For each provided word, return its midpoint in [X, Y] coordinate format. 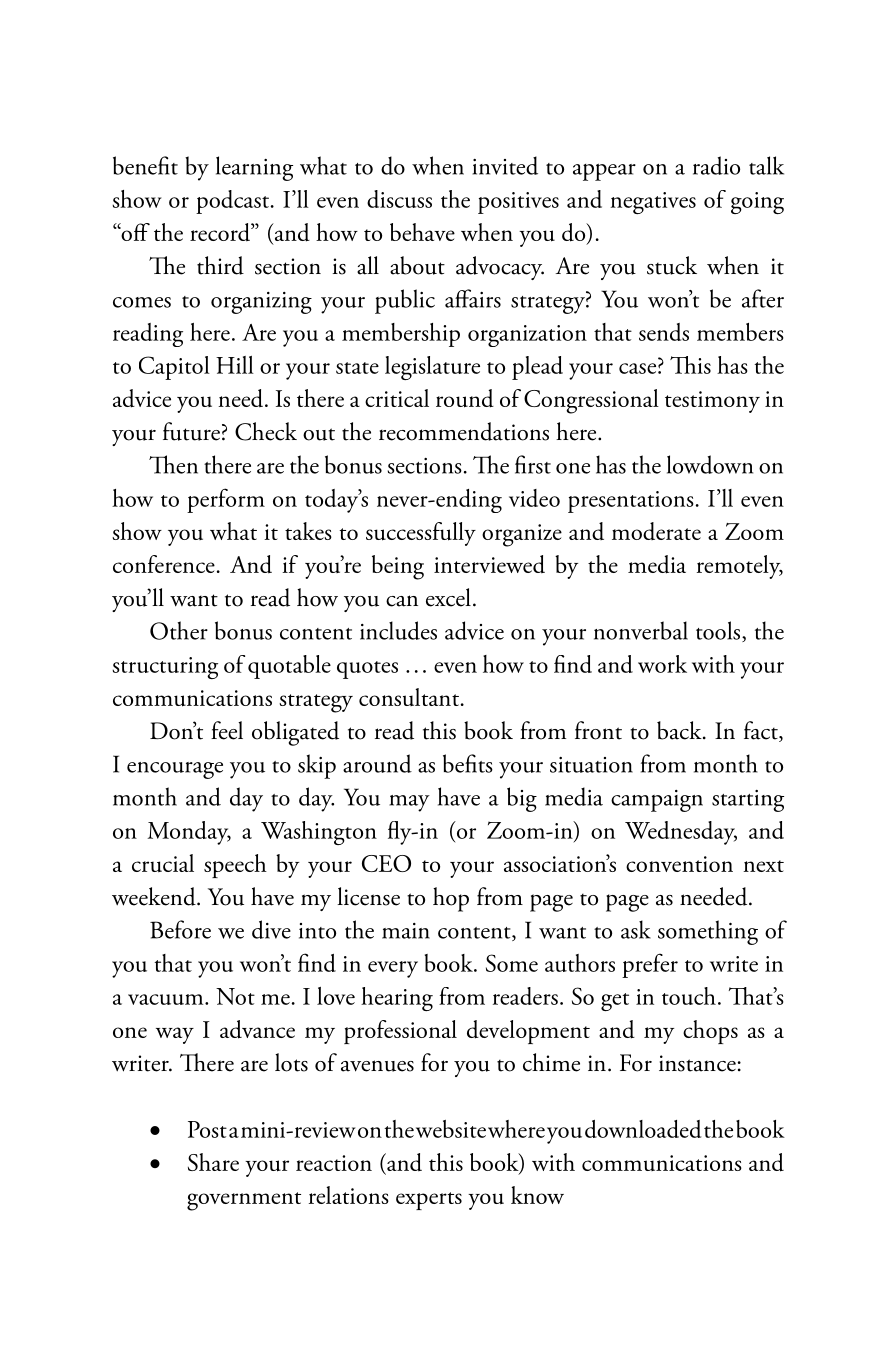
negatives [653, 203]
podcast [232, 202]
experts [429, 1201]
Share [213, 1162]
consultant [409, 697]
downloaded [643, 1129]
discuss [399, 199]
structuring [165, 668]
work [662, 664]
